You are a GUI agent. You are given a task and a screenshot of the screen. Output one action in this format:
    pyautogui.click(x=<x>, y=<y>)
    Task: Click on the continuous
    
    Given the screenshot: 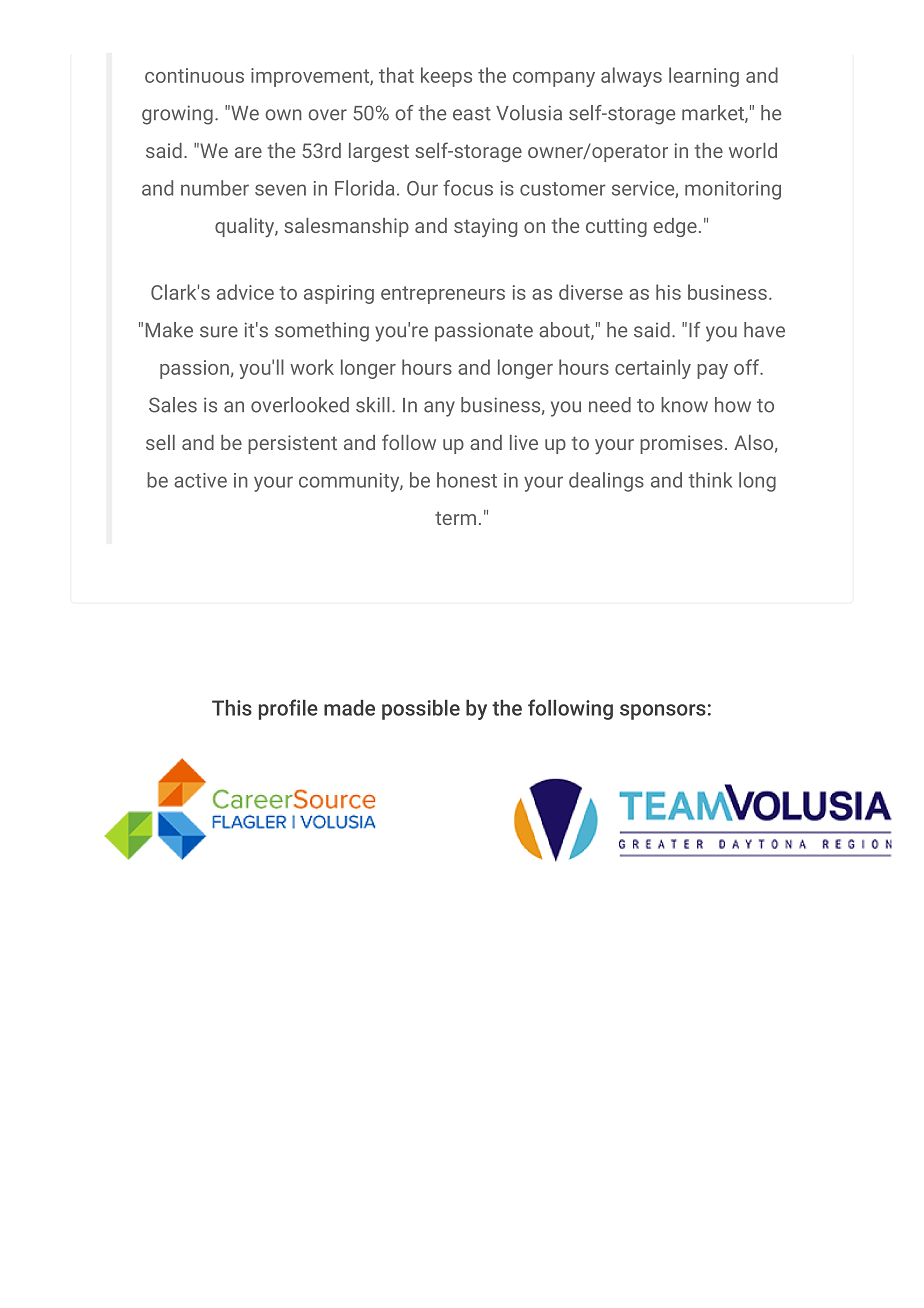 What is the action you would take?
    pyautogui.click(x=194, y=75)
